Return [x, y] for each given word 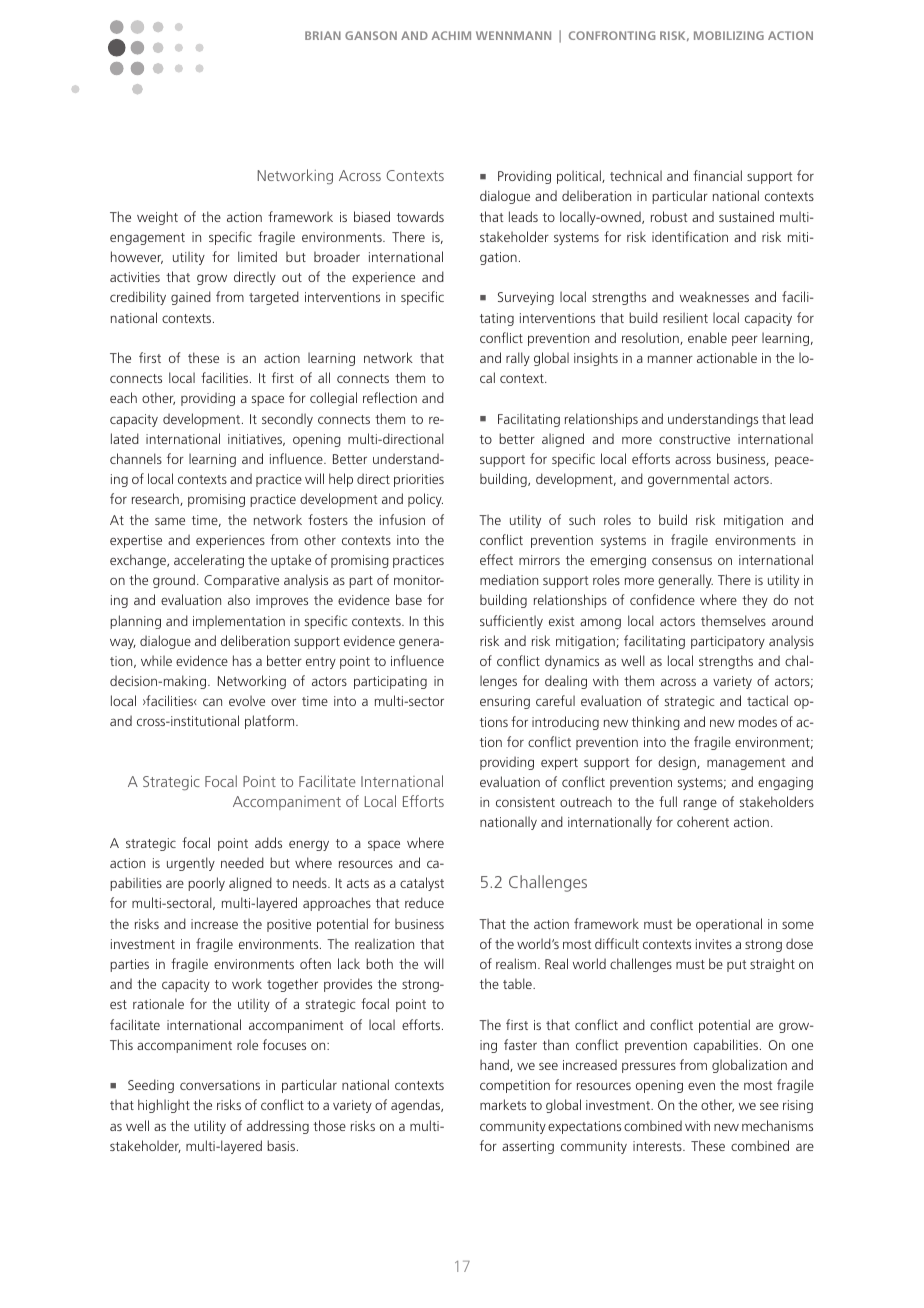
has [242, 660]
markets [503, 1104]
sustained [746, 216]
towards [420, 216]
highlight [164, 1106]
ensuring [505, 702]
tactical [767, 700]
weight [157, 218]
